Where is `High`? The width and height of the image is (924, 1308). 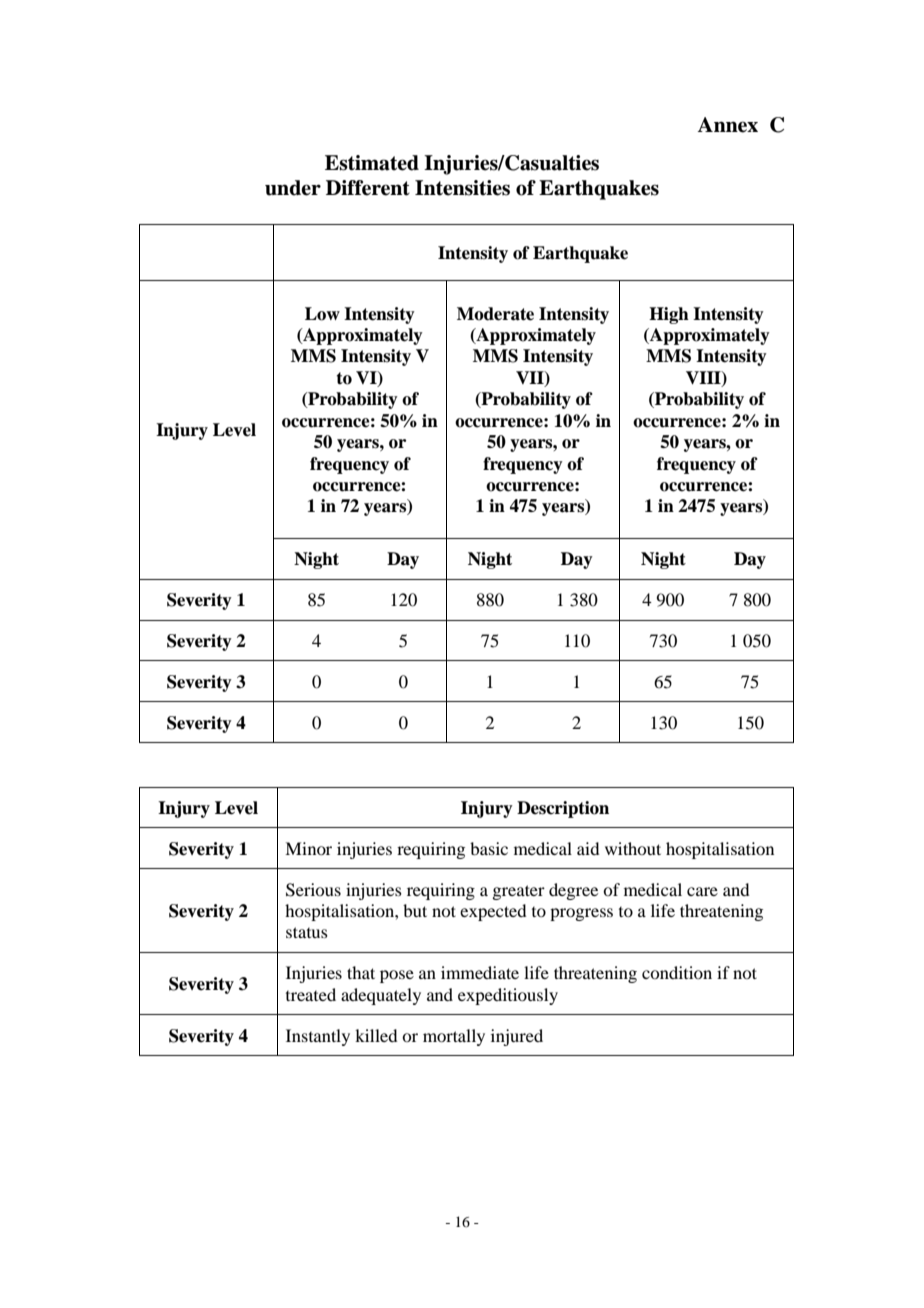
High is located at coordinates (669, 315).
